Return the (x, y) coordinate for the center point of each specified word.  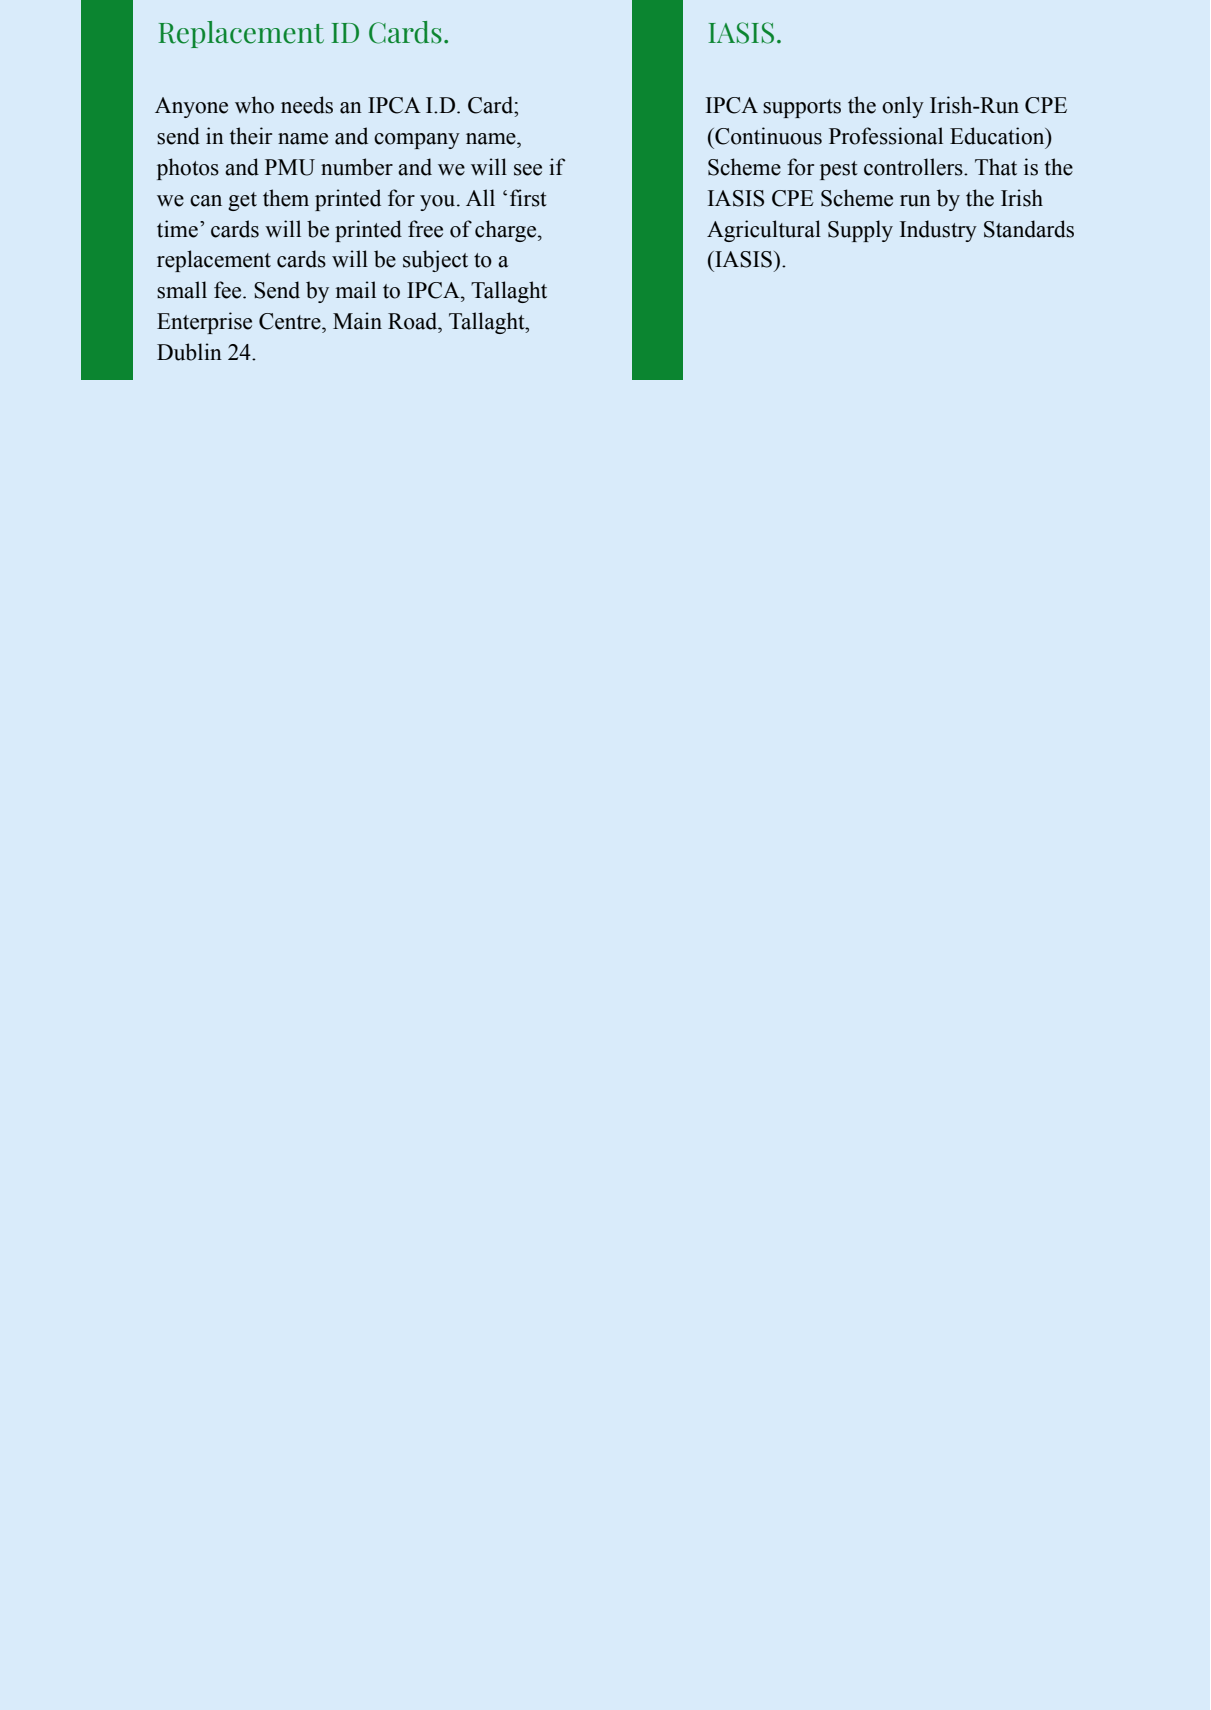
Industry (938, 231)
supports (802, 108)
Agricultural (764, 231)
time (177, 229)
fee (229, 290)
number (357, 167)
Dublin (189, 352)
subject (435, 261)
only (903, 107)
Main (357, 321)
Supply (860, 231)
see (528, 170)
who (254, 105)
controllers (914, 167)
